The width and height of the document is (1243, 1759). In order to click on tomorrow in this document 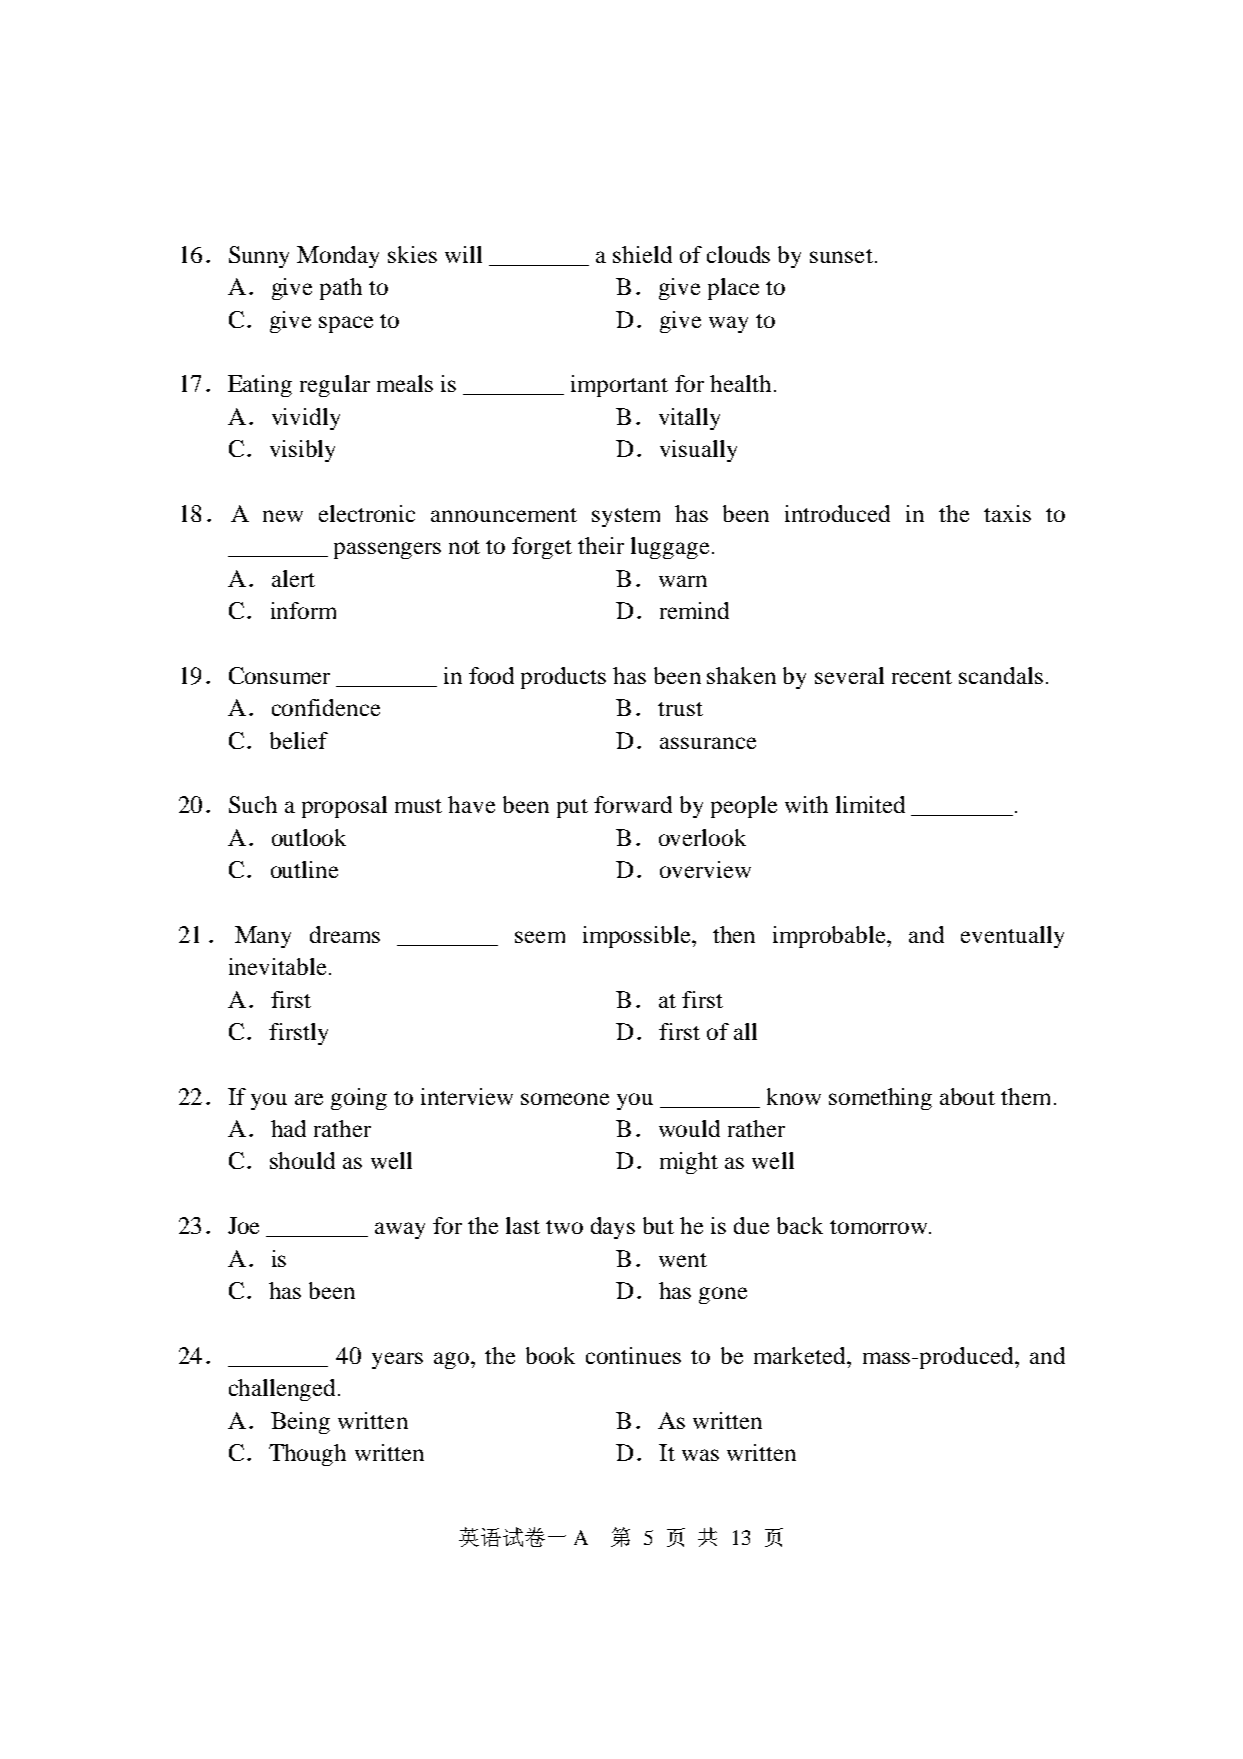, I will do `click(880, 1227)`.
